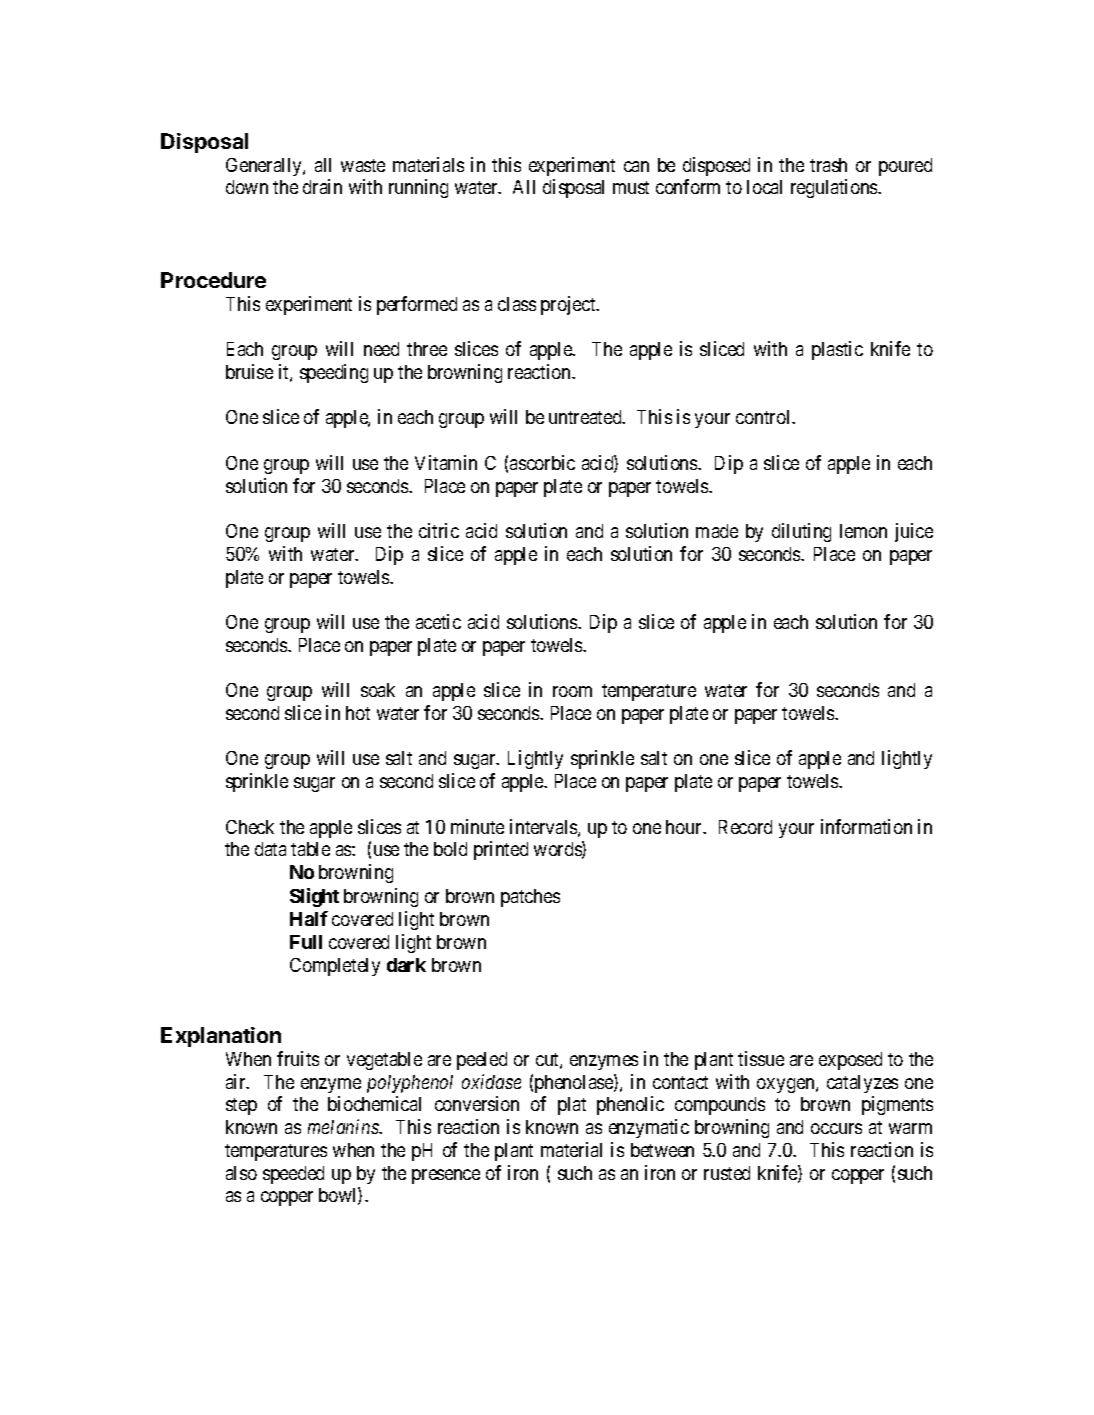  What do you see at coordinates (270, 849) in the image?
I see `data` at bounding box center [270, 849].
